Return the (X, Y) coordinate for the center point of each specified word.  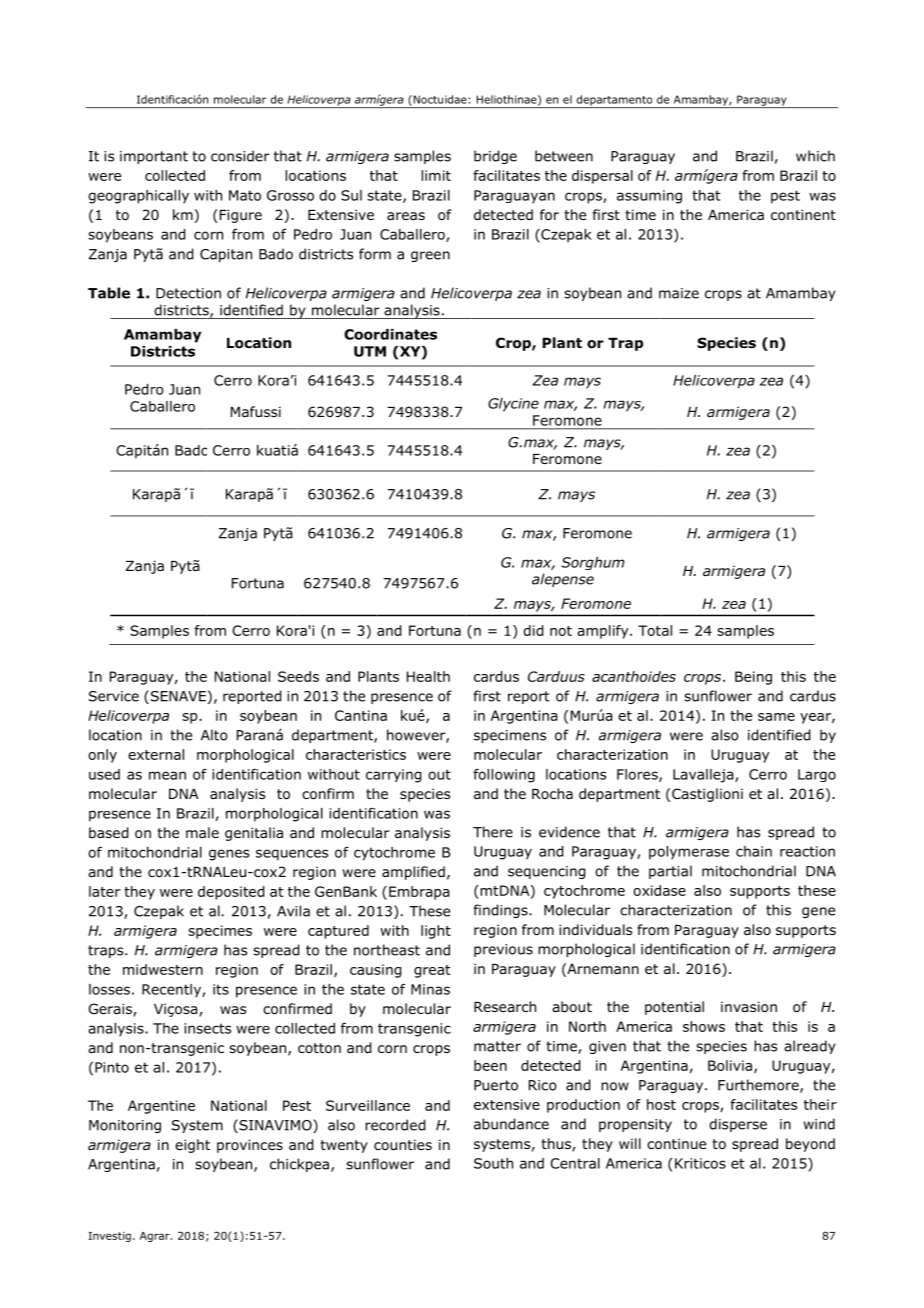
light (436, 932)
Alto (214, 735)
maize (679, 293)
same (776, 717)
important (154, 157)
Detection (188, 293)
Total (655, 630)
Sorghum (593, 563)
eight (192, 1146)
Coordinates (390, 334)
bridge (495, 157)
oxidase (659, 890)
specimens (510, 736)
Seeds (298, 676)
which (815, 156)
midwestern (163, 969)
